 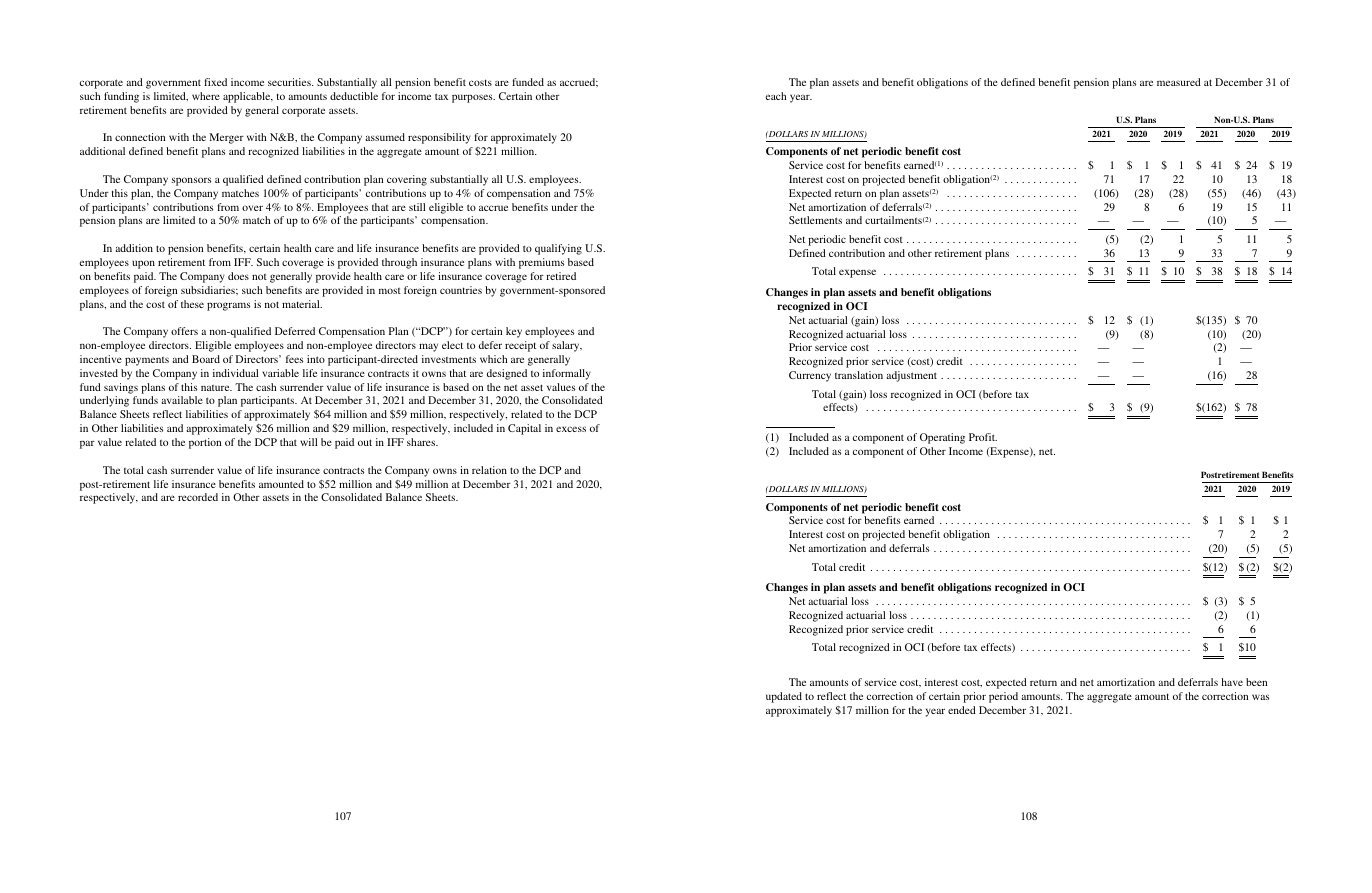 What do you see at coordinates (561, 276) in the screenshot?
I see `retired` at bounding box center [561, 276].
